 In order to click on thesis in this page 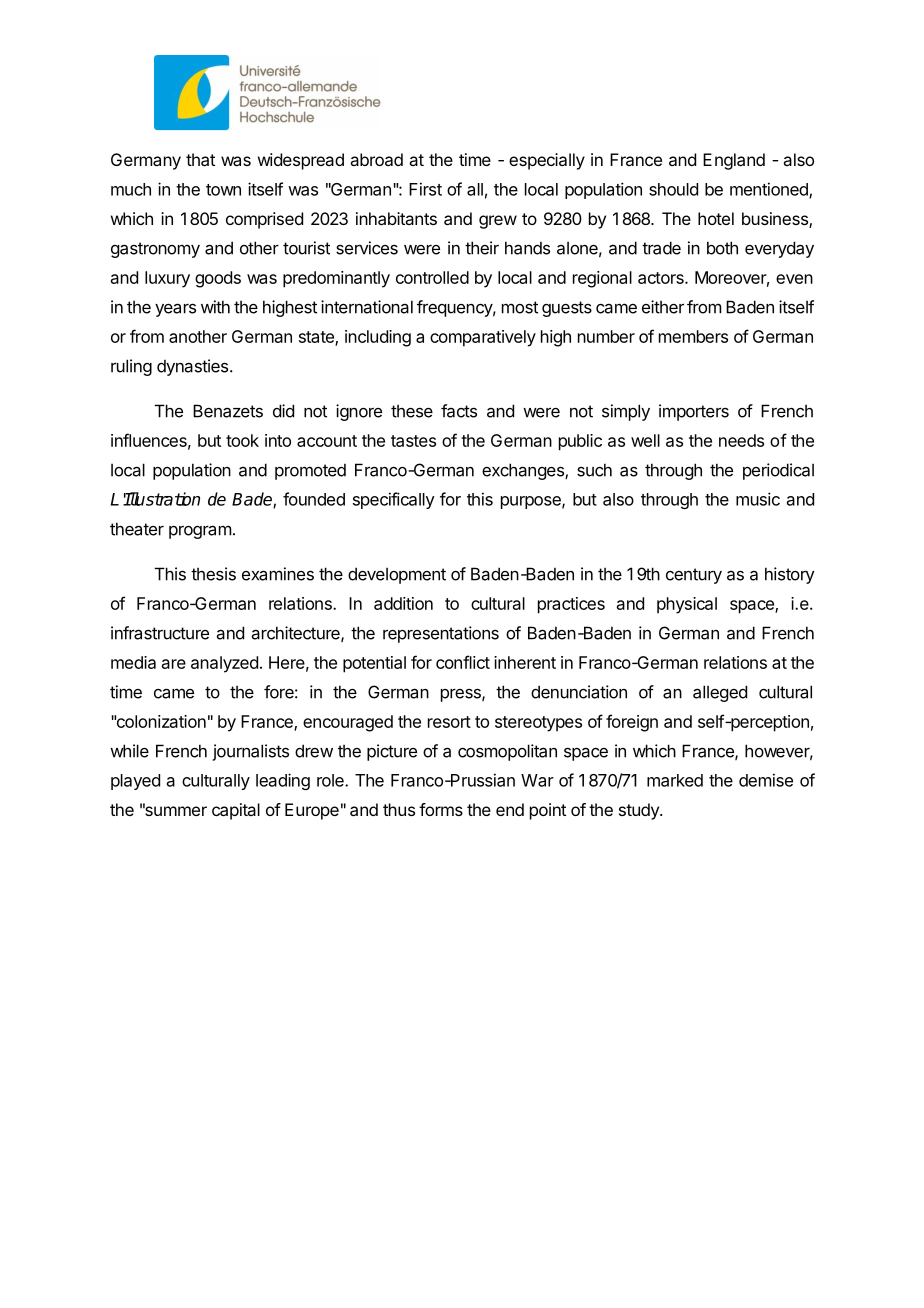, I will do `click(213, 574)`.
